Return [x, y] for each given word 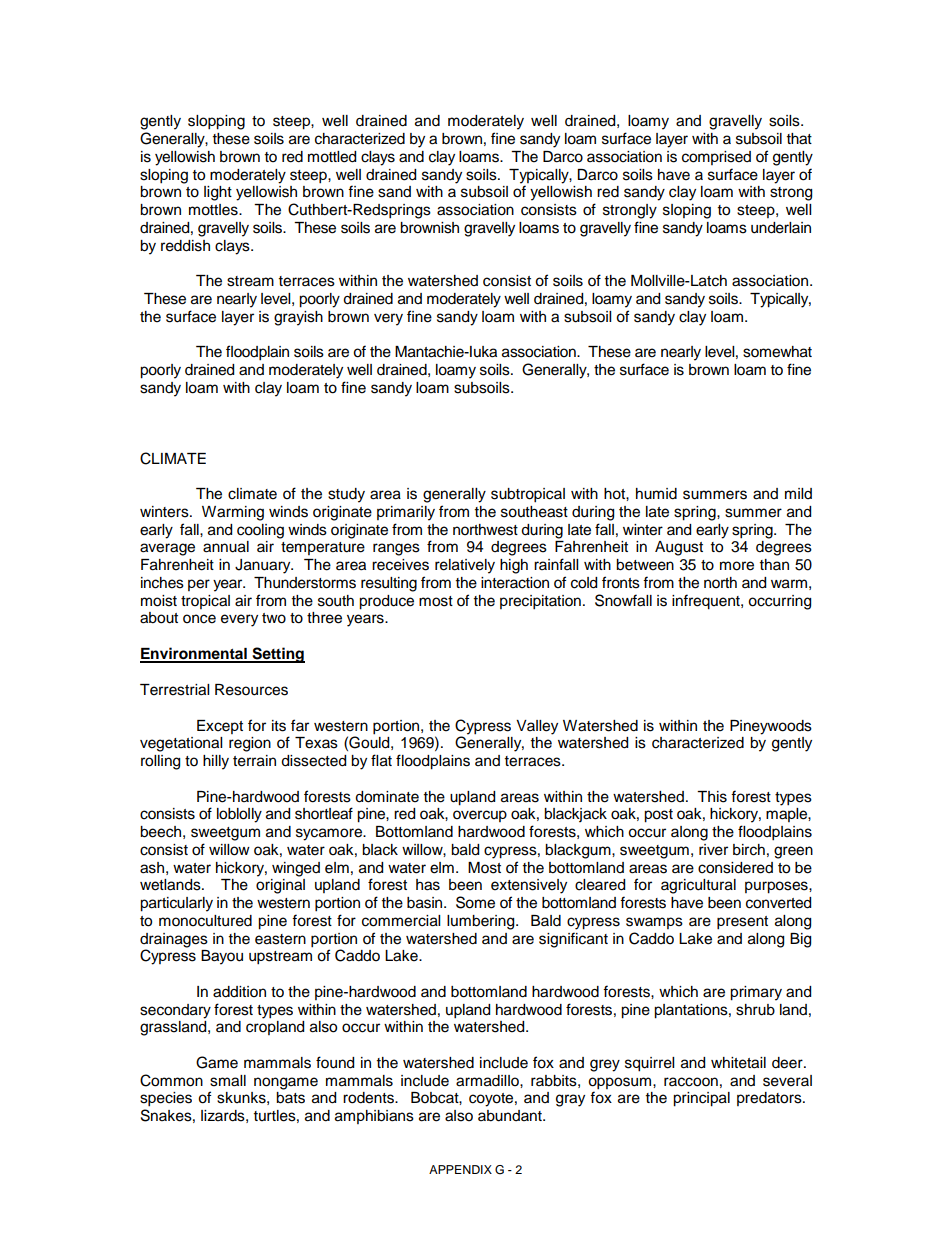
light [218, 193]
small [228, 1081]
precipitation [540, 602]
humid [656, 494]
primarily [406, 513]
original [280, 886]
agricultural [698, 886]
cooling [260, 531]
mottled [332, 157]
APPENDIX [460, 1169]
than [774, 564]
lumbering [482, 922]
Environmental [194, 654]
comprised [716, 158]
